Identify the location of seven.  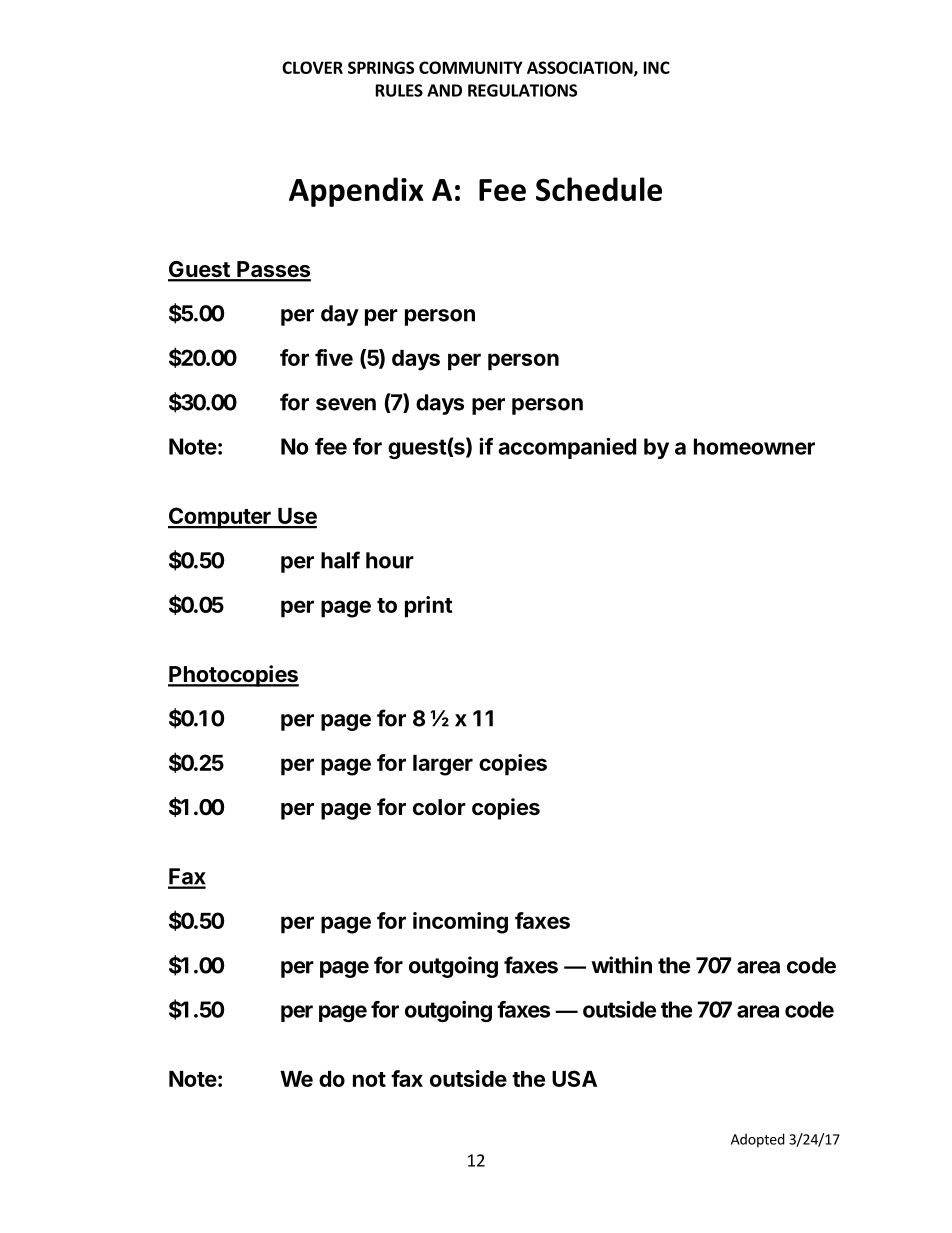
(346, 404).
